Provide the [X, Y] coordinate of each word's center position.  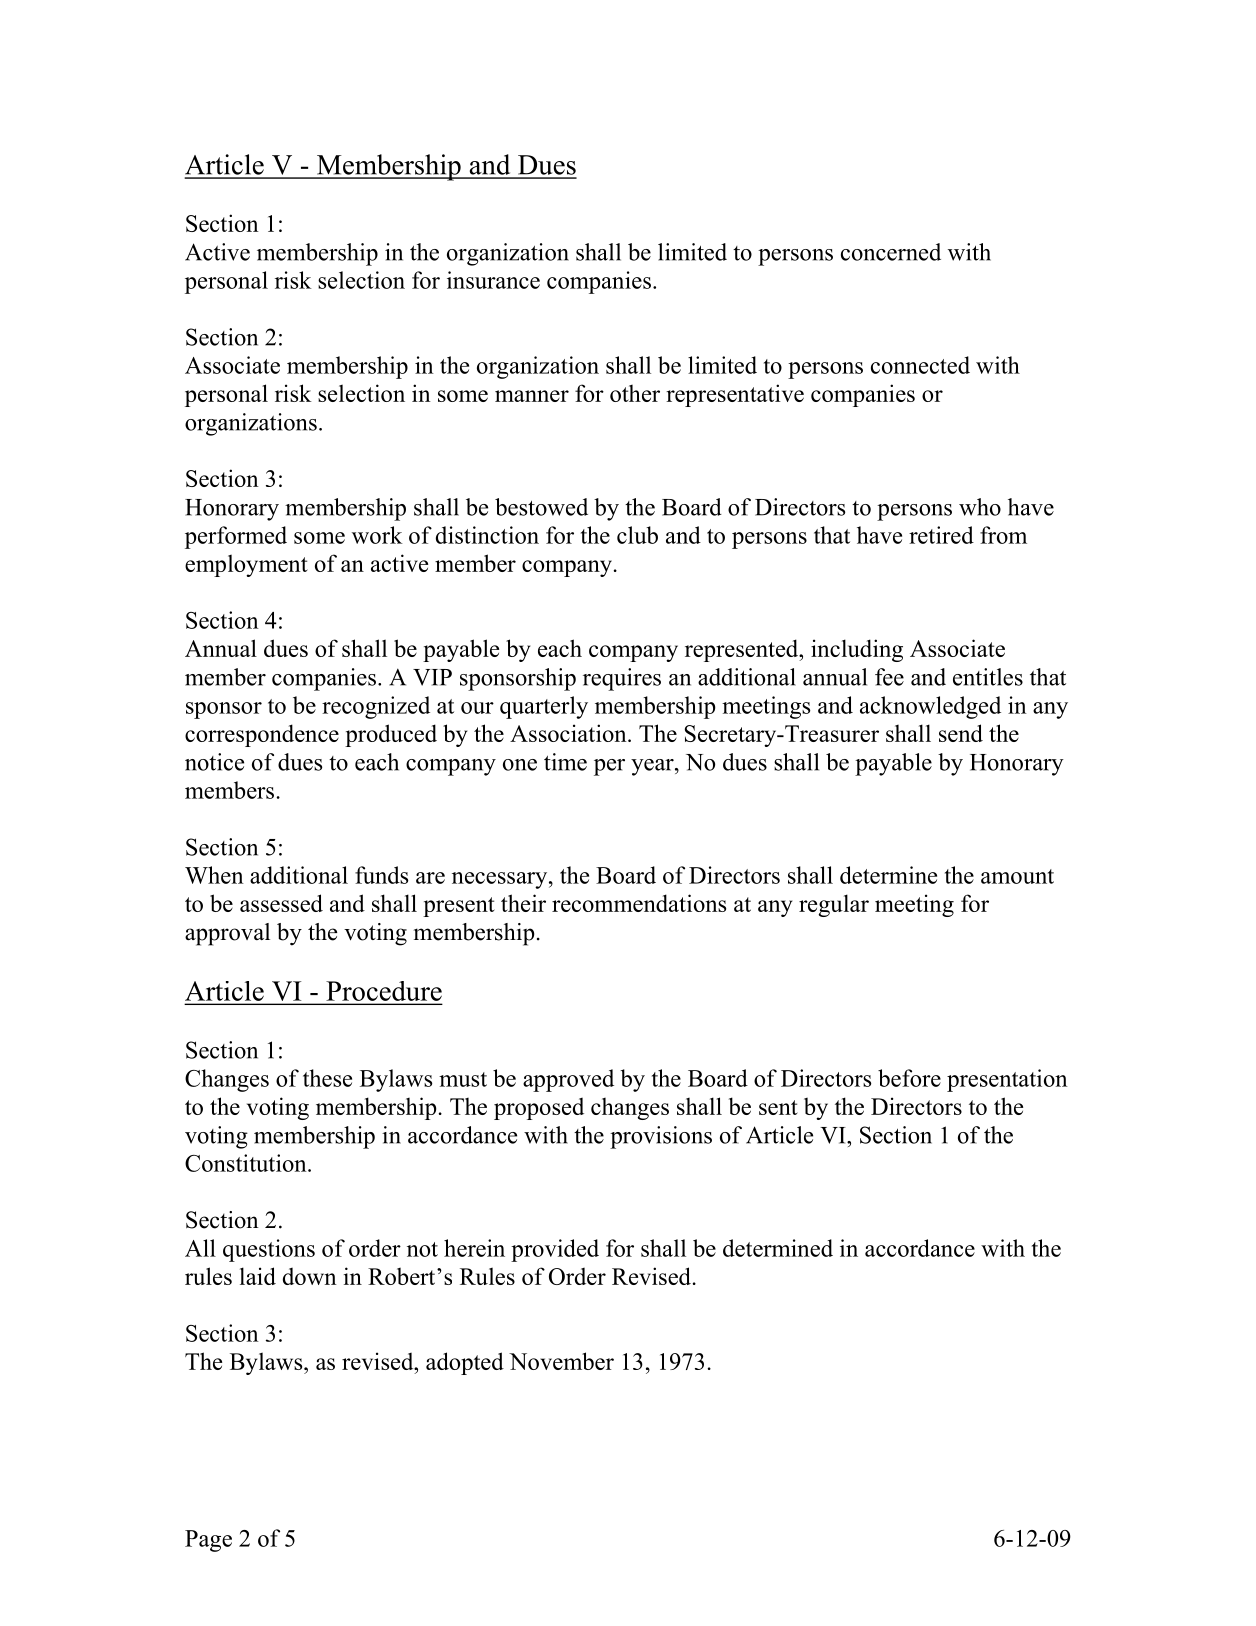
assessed [281, 903]
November [561, 1361]
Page [208, 1541]
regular [834, 905]
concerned [891, 252]
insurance [493, 280]
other [635, 393]
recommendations [639, 903]
